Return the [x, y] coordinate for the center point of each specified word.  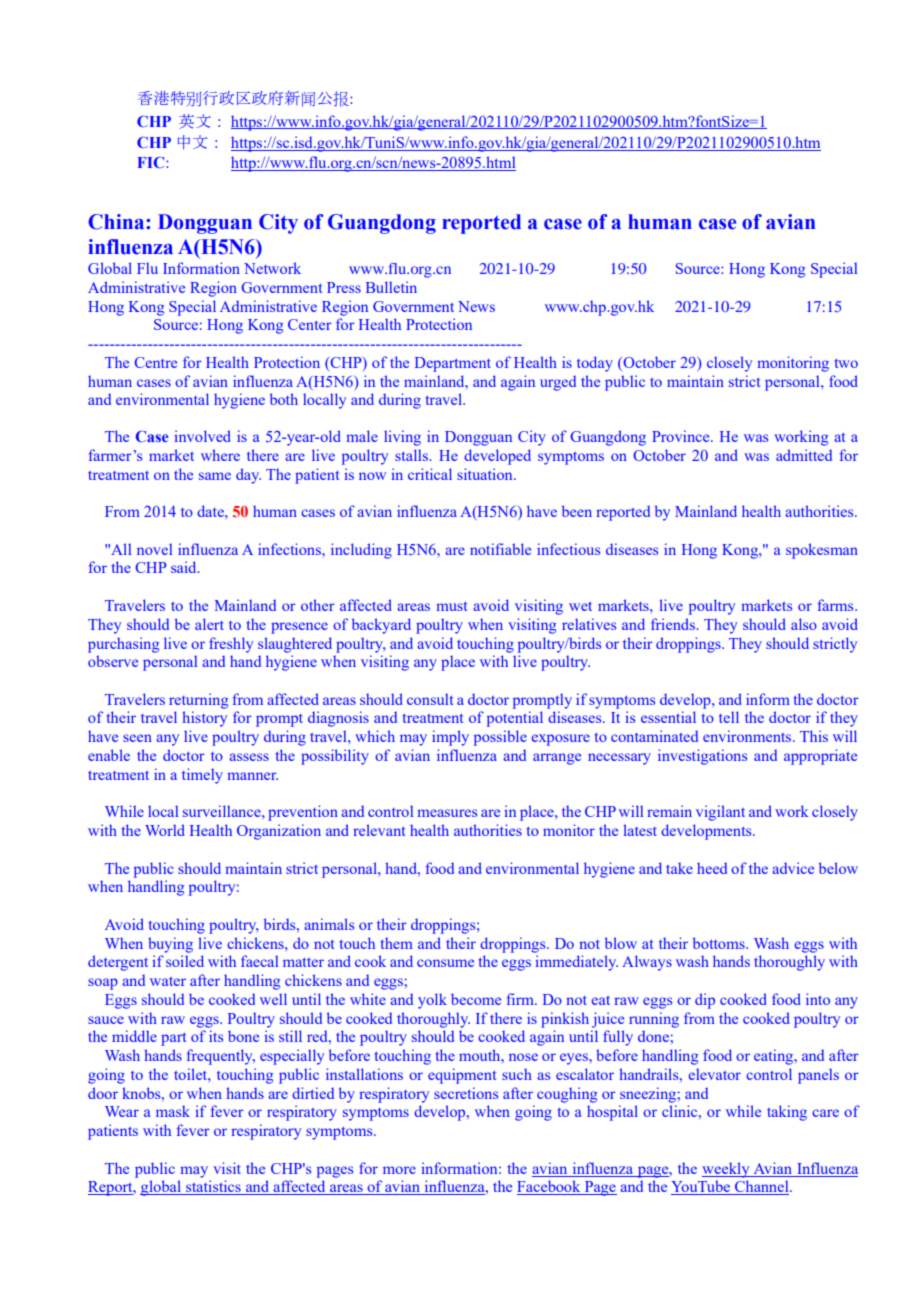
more [399, 1170]
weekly [727, 1170]
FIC [152, 162]
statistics [213, 1187]
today [595, 364]
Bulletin [391, 287]
